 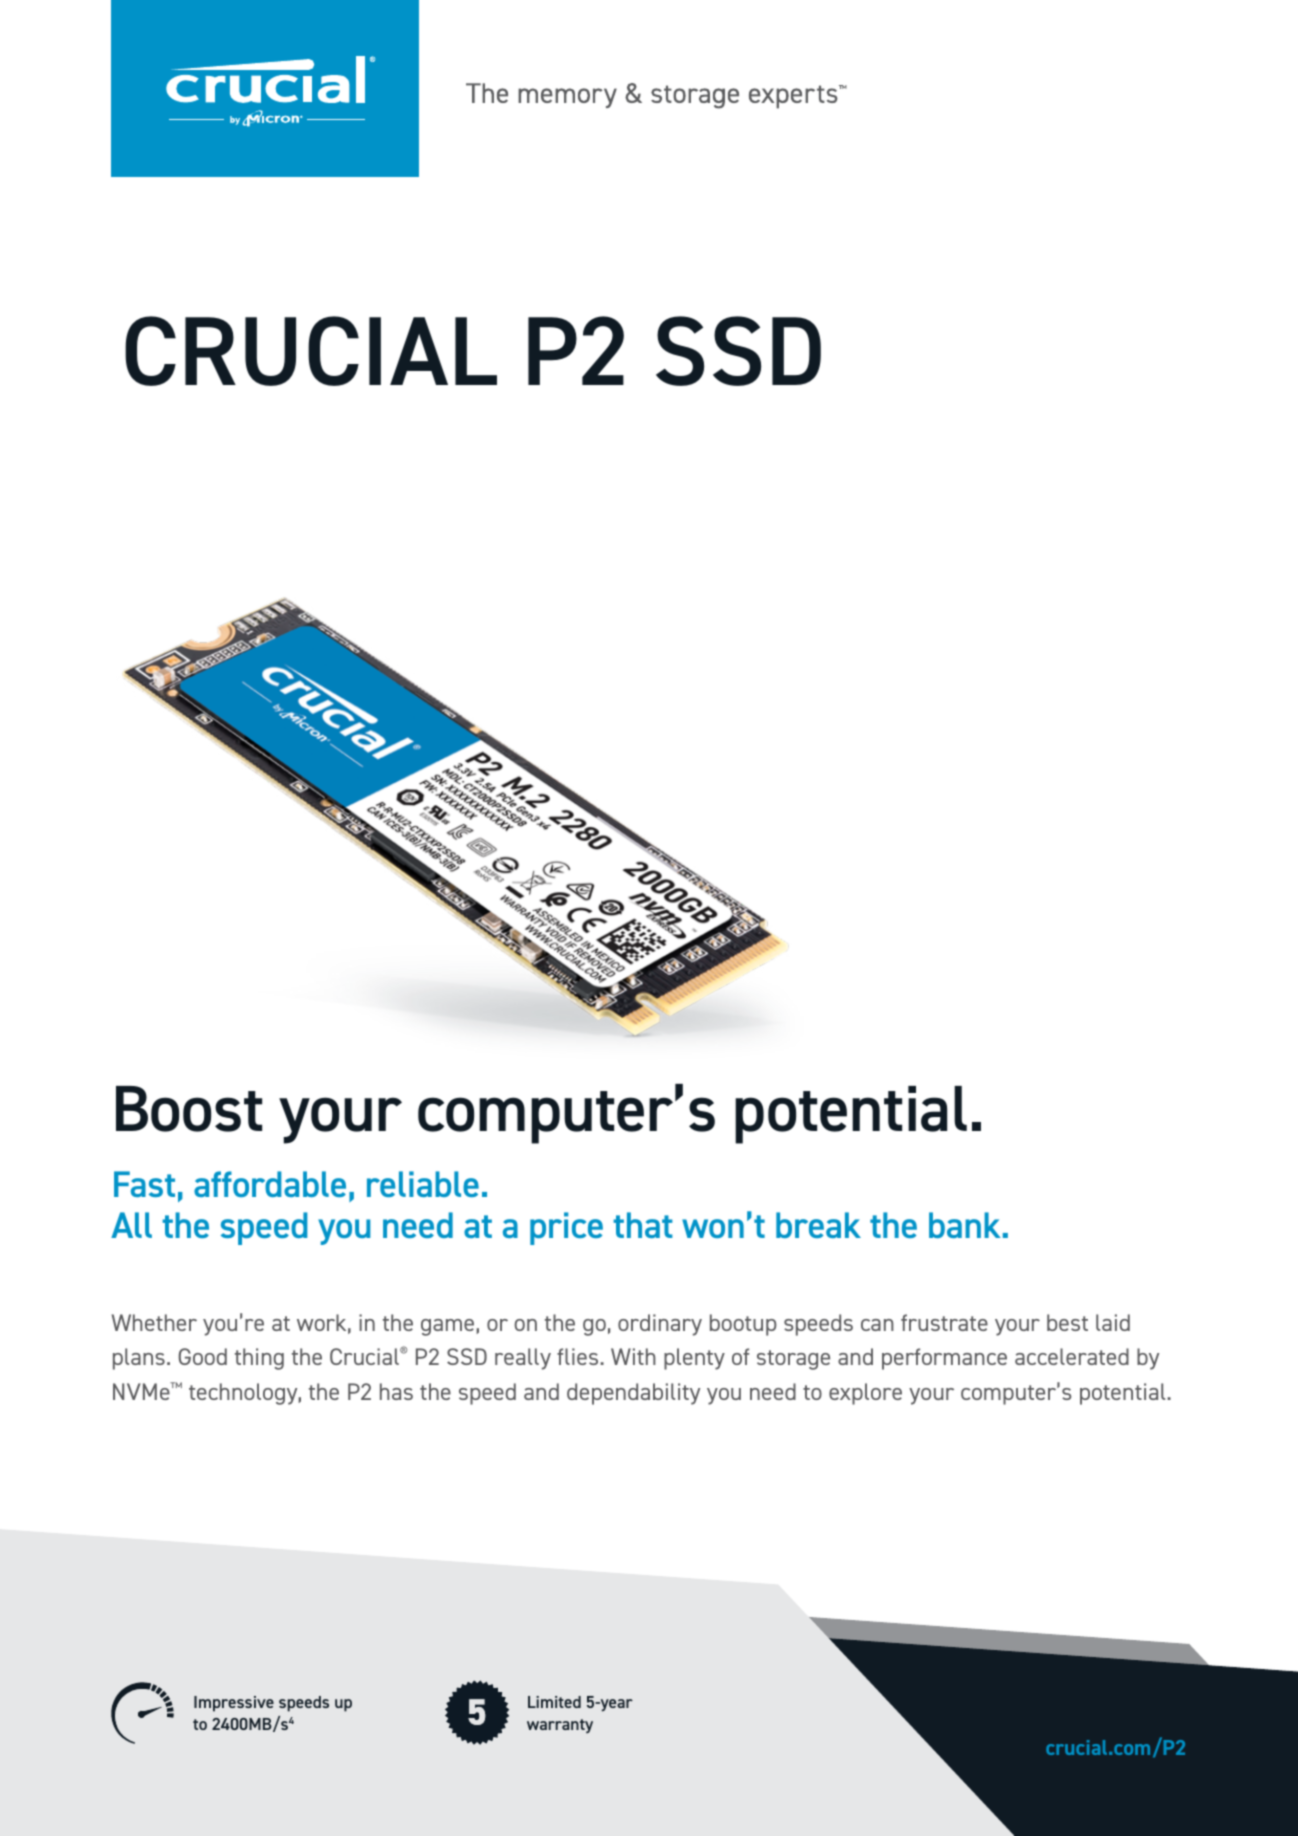 What do you see at coordinates (633, 1394) in the screenshot?
I see `dependability` at bounding box center [633, 1394].
